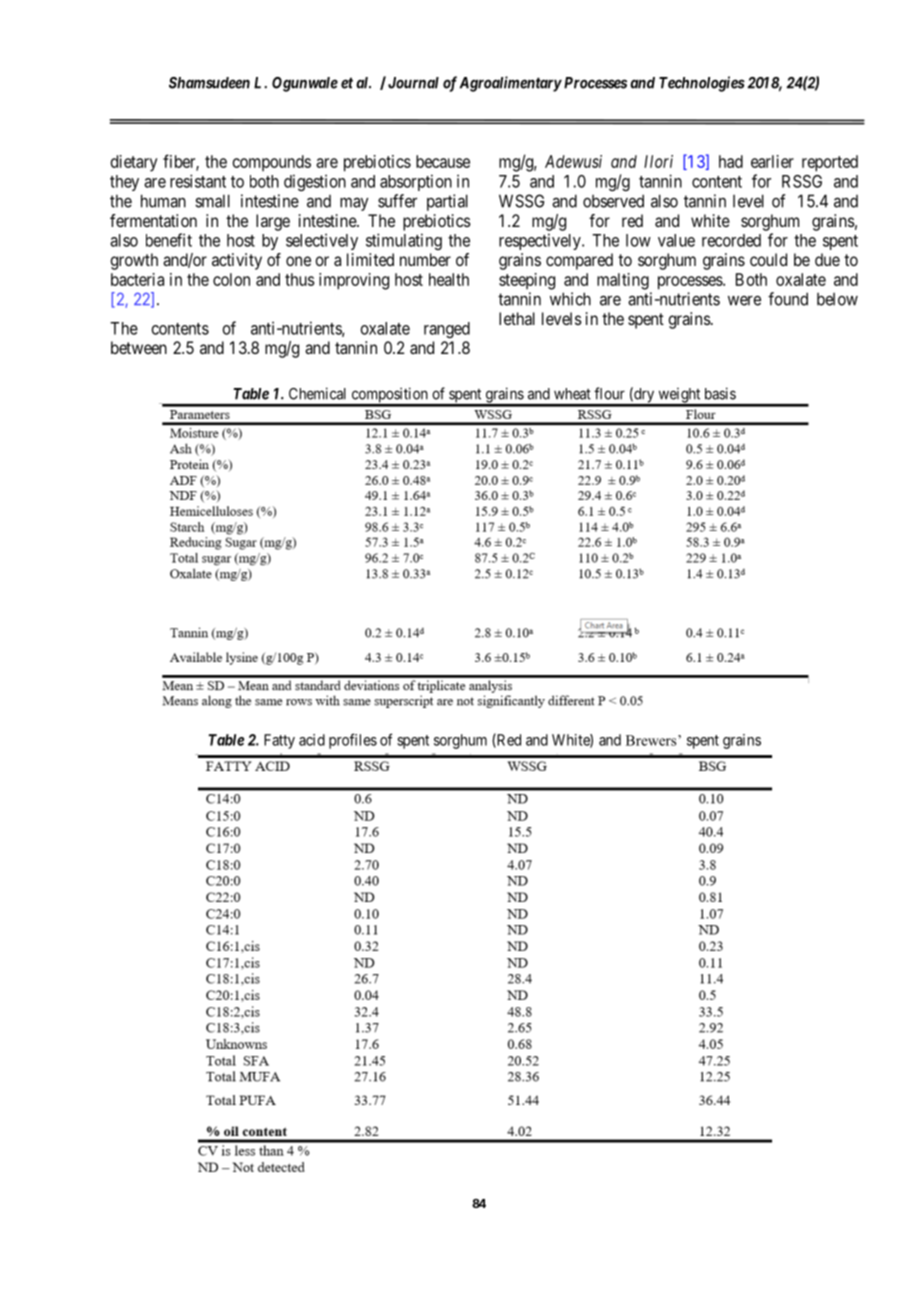 The image size is (924, 1308). I want to click on acid, so click(312, 740).
